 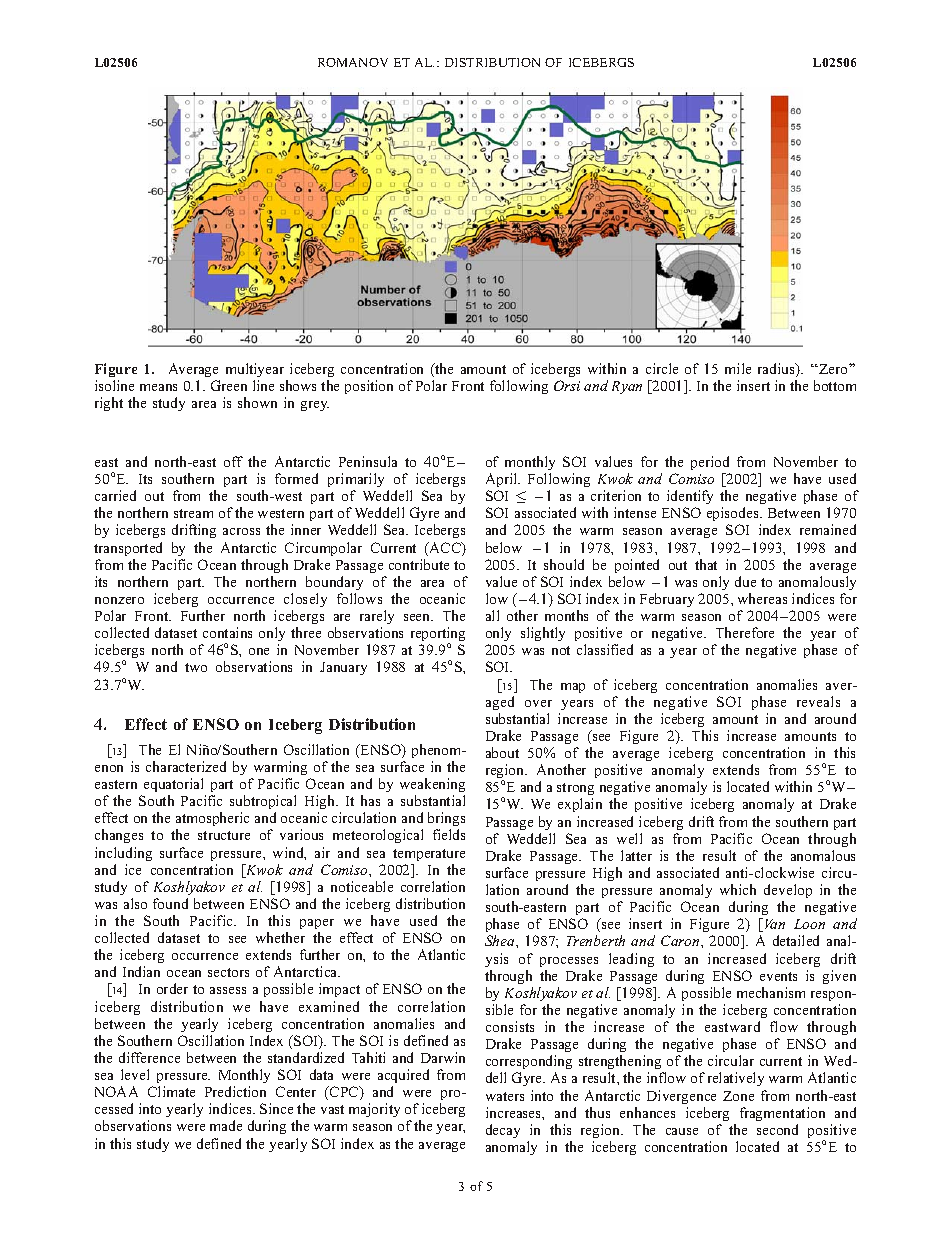 I want to click on ROMANOV, so click(x=353, y=62).
